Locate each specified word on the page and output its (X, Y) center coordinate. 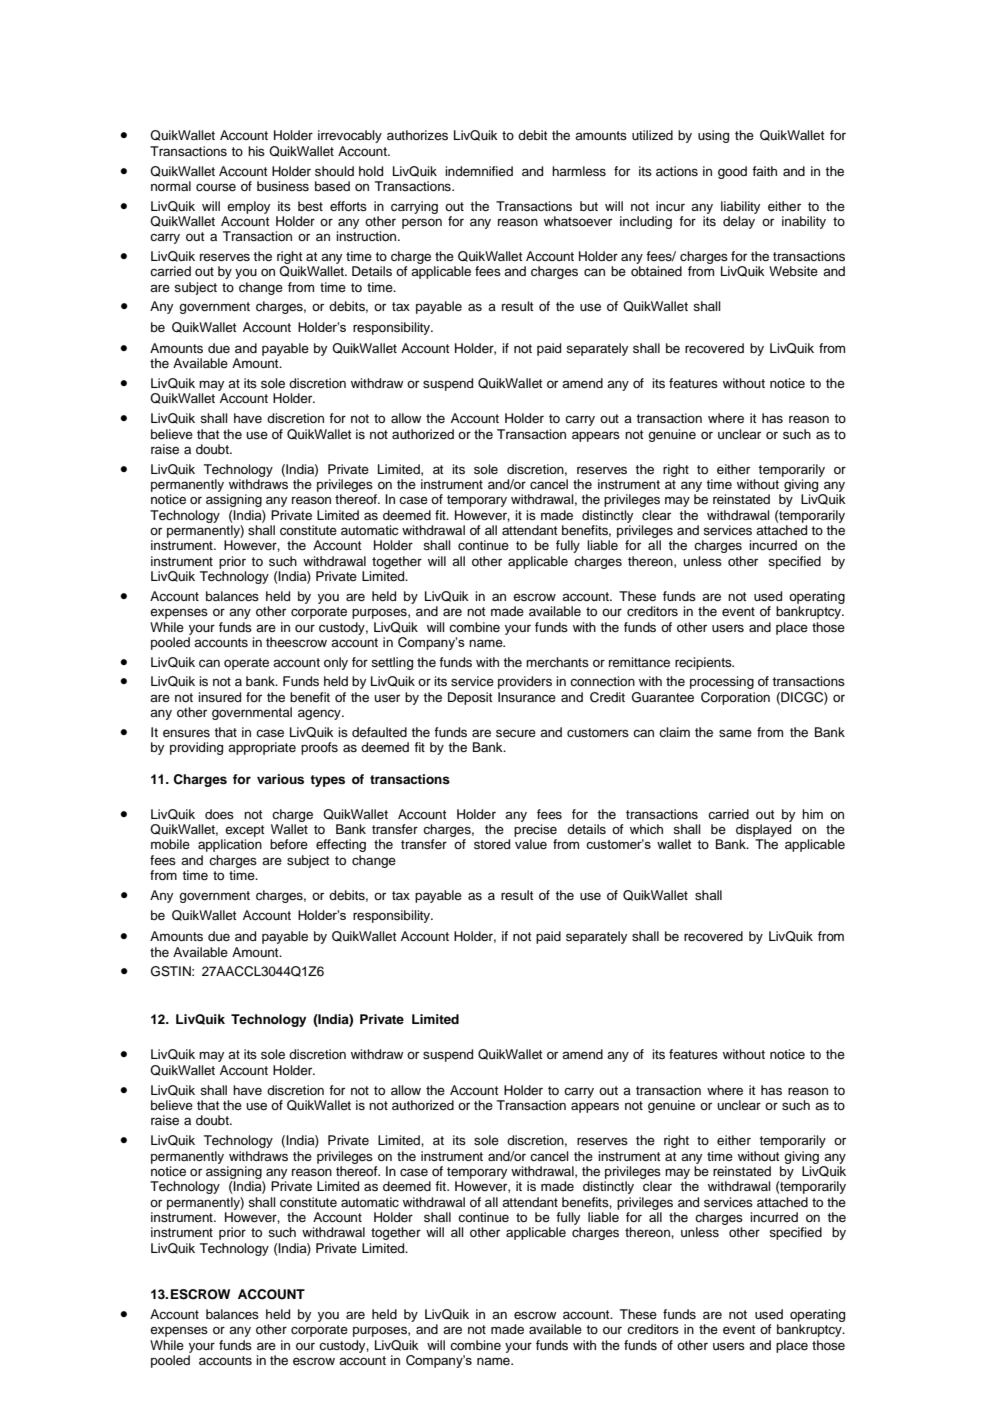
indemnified (479, 171)
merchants (557, 662)
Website (793, 271)
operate (246, 664)
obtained (656, 271)
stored (492, 844)
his (256, 151)
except (244, 832)
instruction (367, 236)
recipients (704, 663)
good (732, 172)
